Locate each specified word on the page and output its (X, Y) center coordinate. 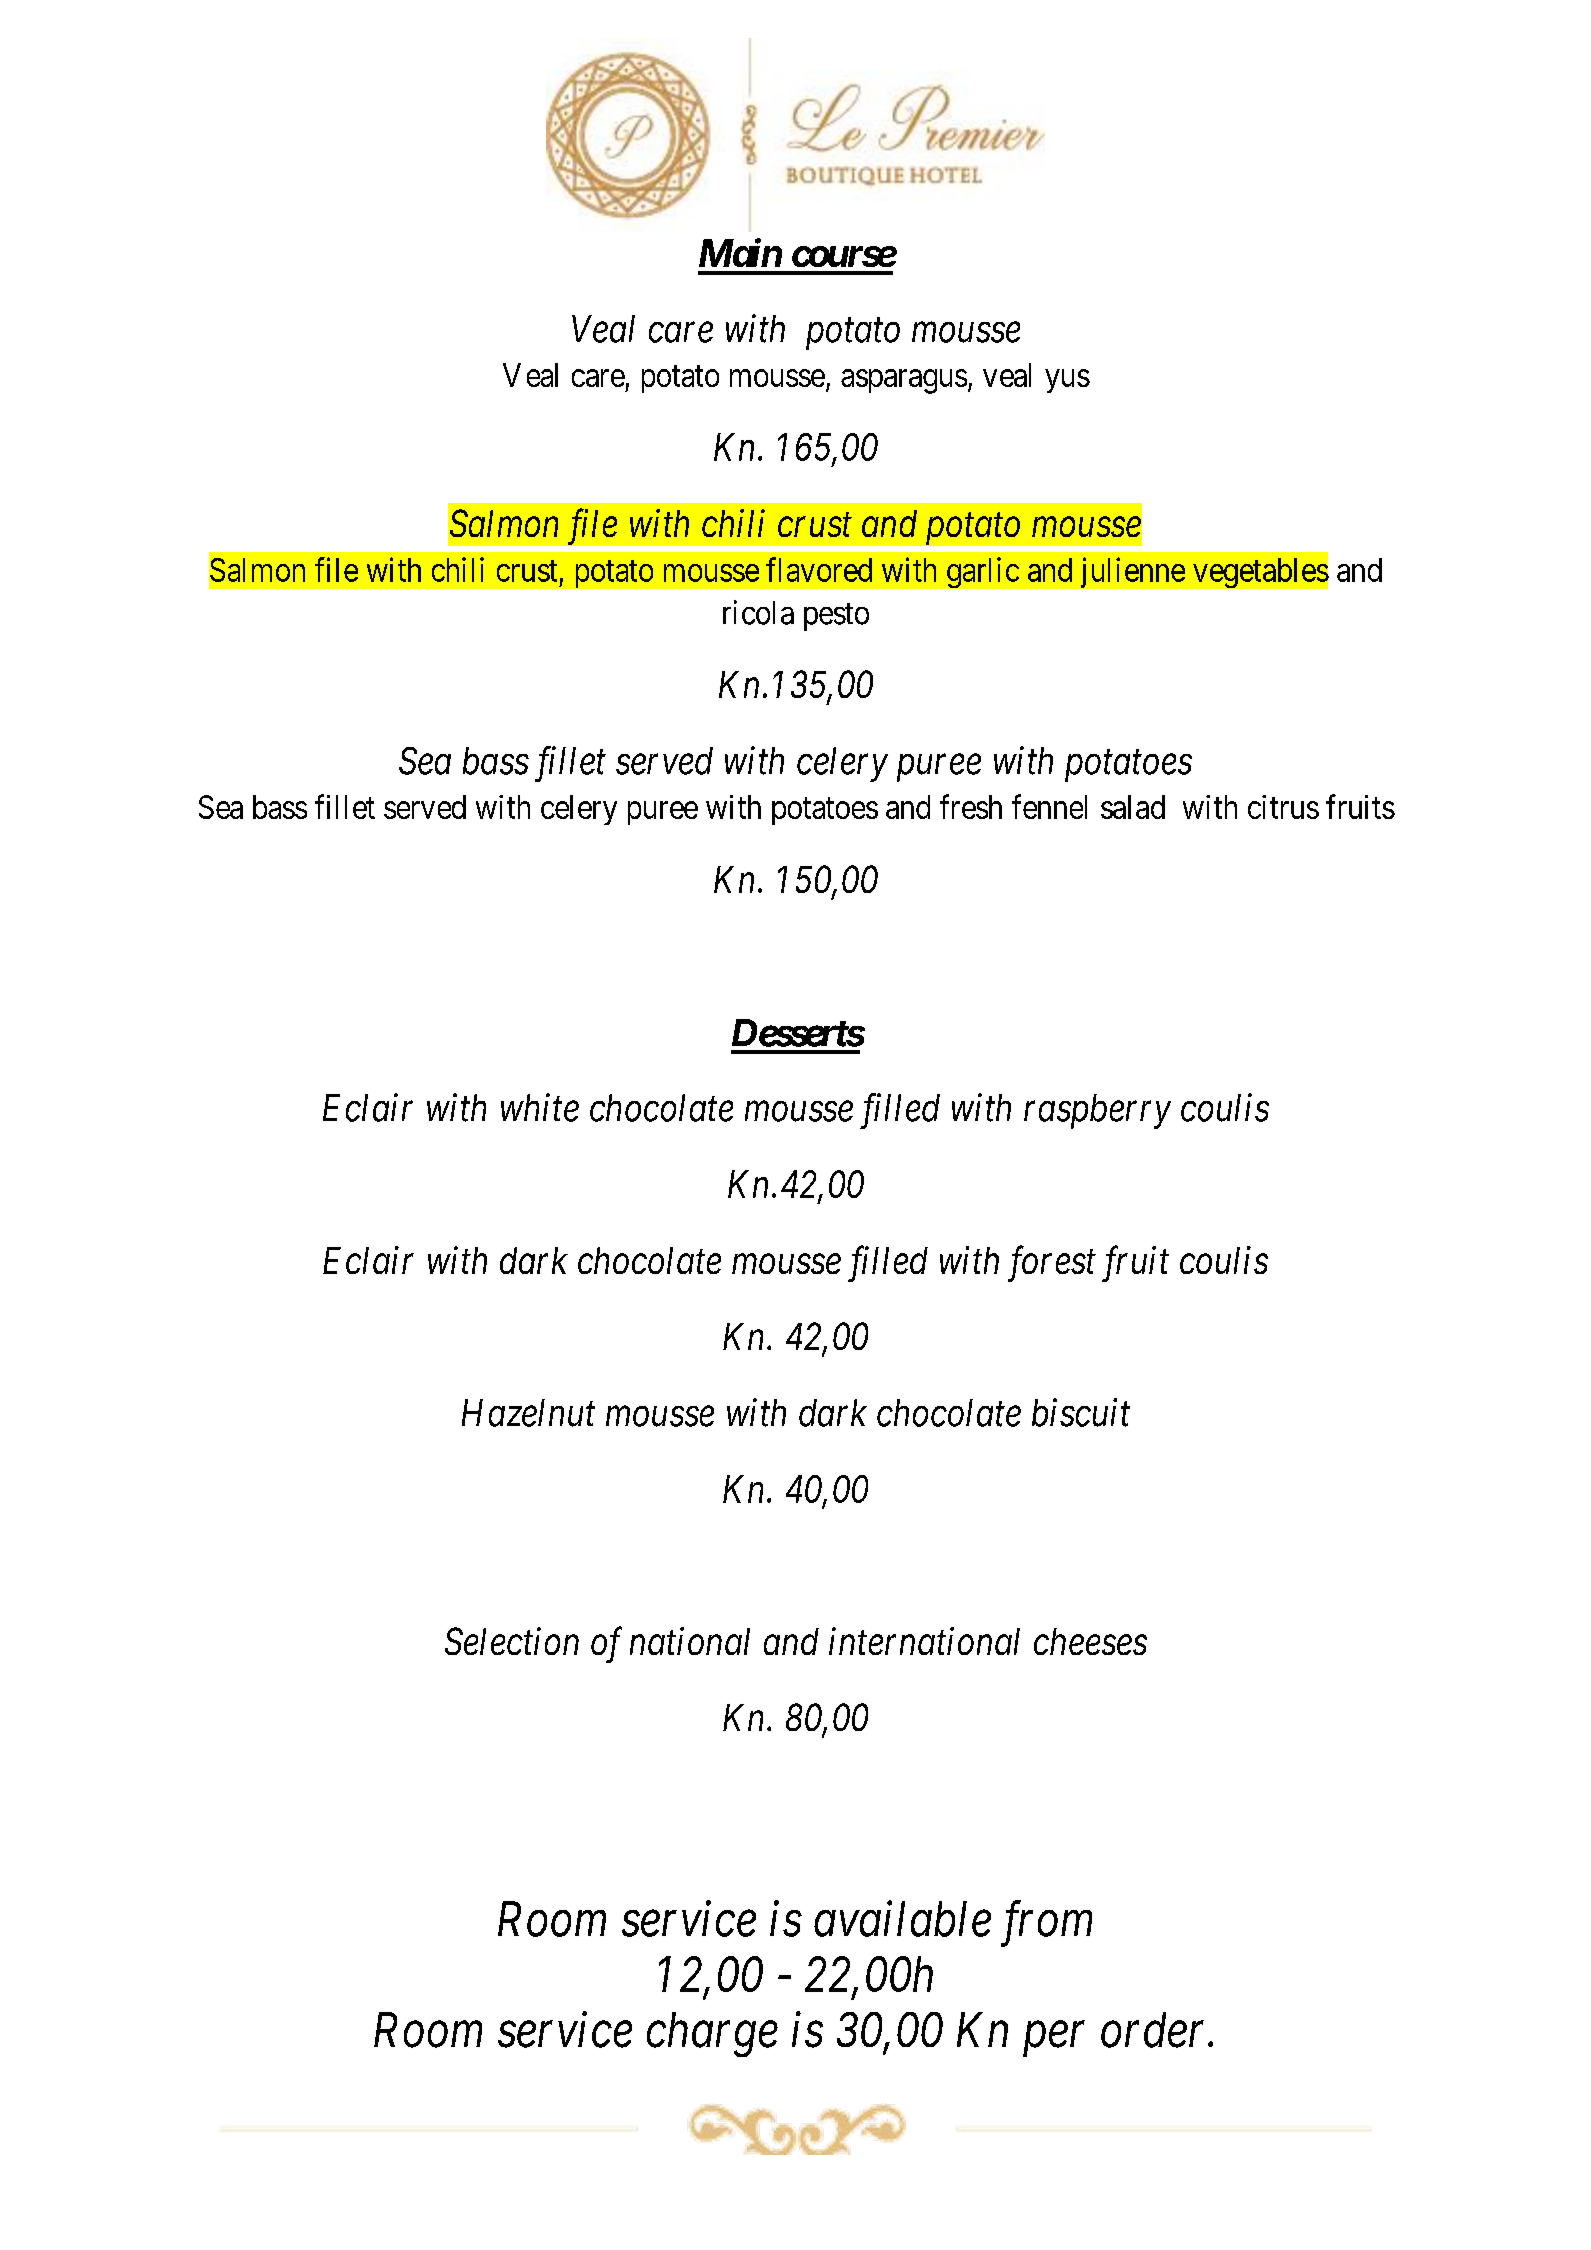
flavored (819, 569)
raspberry (1097, 1111)
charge (712, 2034)
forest (1052, 1264)
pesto (836, 617)
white (540, 1107)
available (902, 1919)
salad (1133, 807)
